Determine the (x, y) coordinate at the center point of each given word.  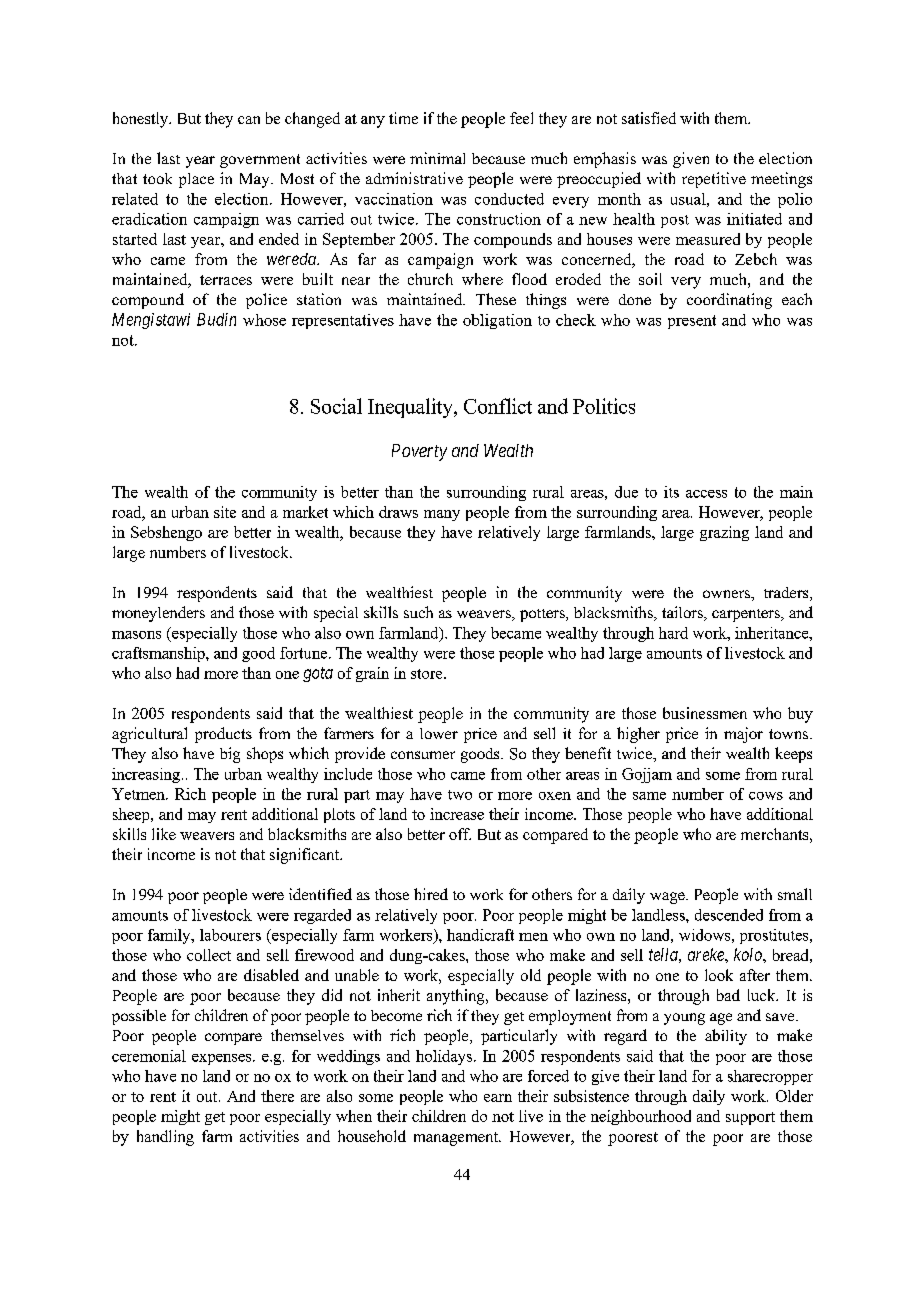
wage (668, 898)
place (196, 180)
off (460, 834)
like (164, 834)
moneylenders (158, 614)
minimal (437, 158)
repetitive (714, 180)
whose (264, 320)
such (418, 612)
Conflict (498, 406)
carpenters (747, 615)
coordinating (729, 301)
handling (165, 1138)
